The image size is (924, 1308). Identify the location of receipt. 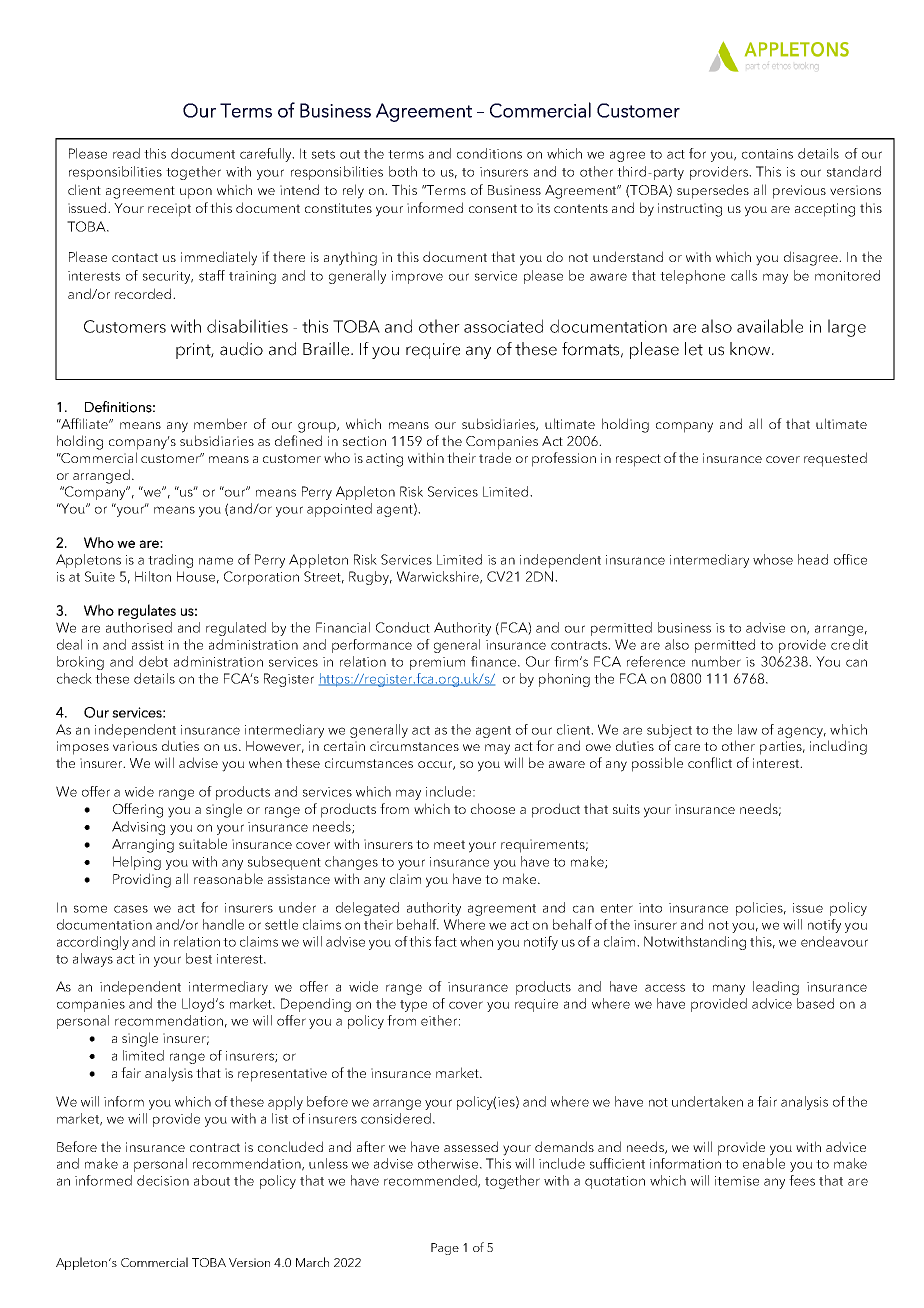
(169, 210).
